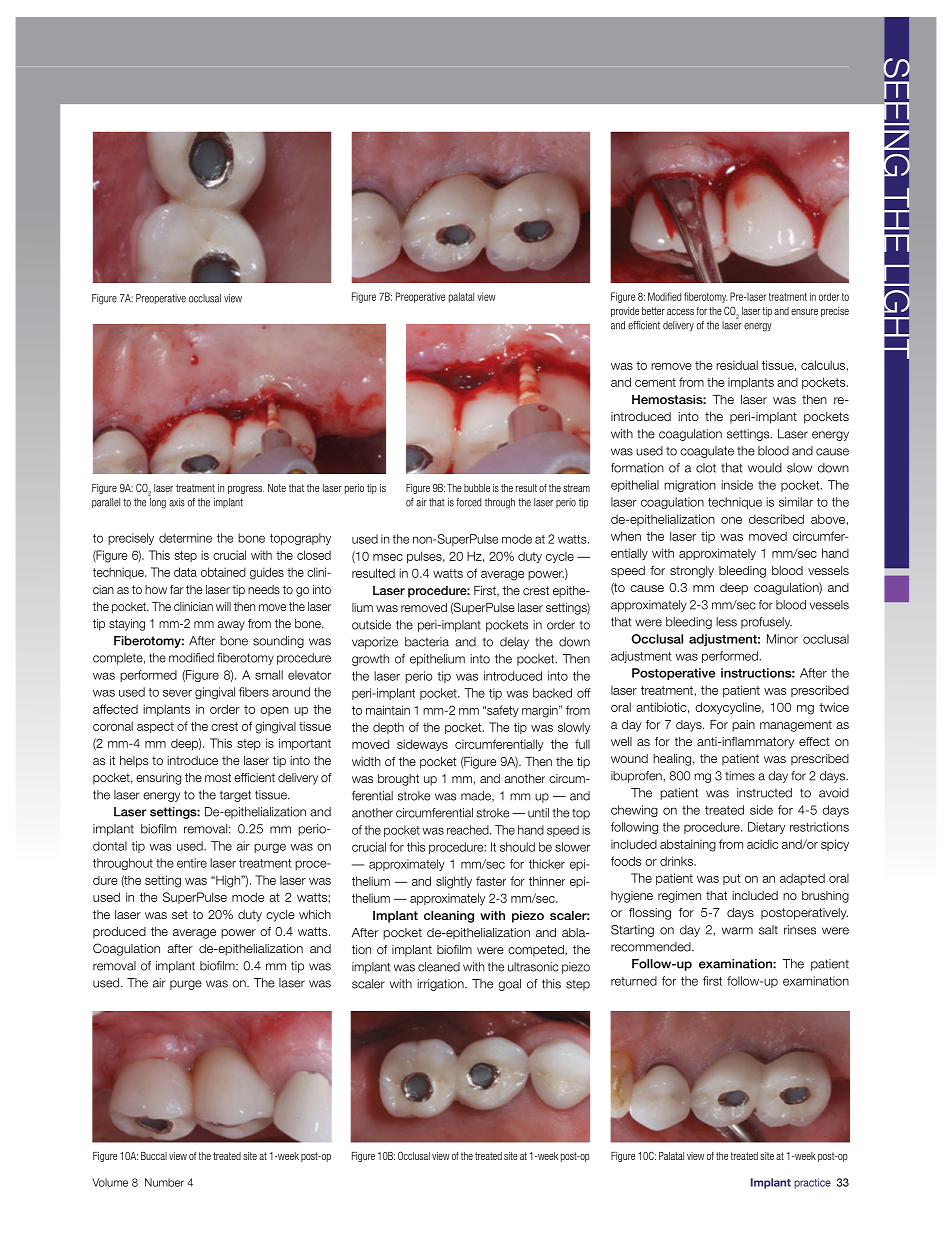  I want to click on Buccal, so click(154, 1156).
